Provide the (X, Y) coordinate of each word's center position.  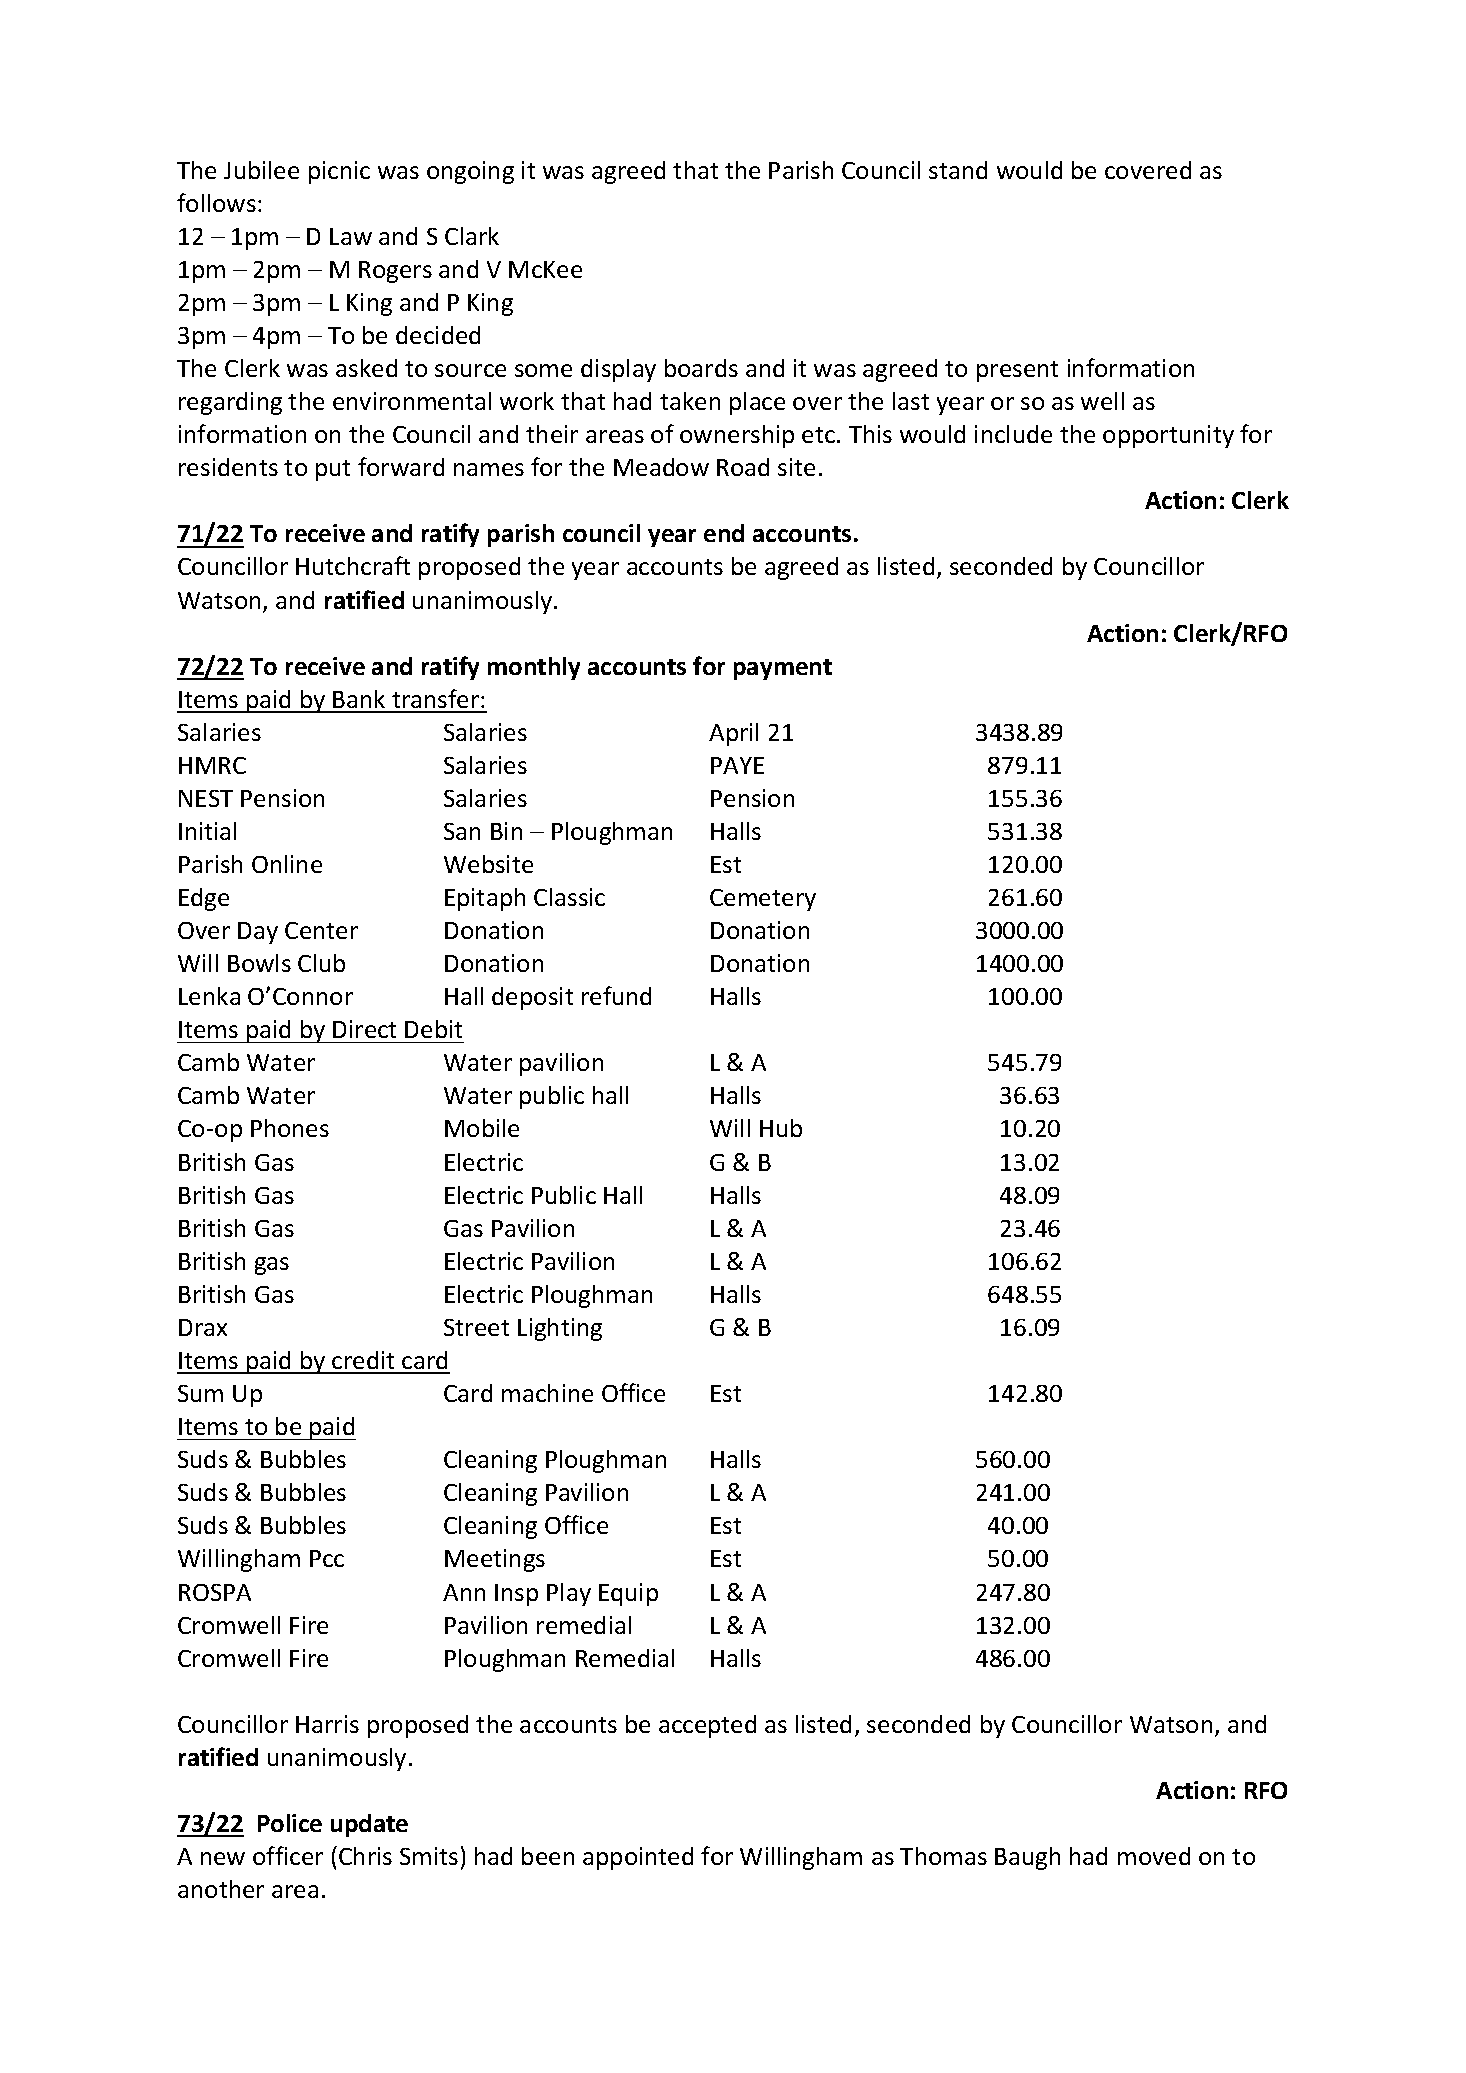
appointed (638, 1858)
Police (290, 1823)
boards (701, 368)
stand (958, 170)
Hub (781, 1128)
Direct (364, 1029)
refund (616, 995)
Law (351, 236)
